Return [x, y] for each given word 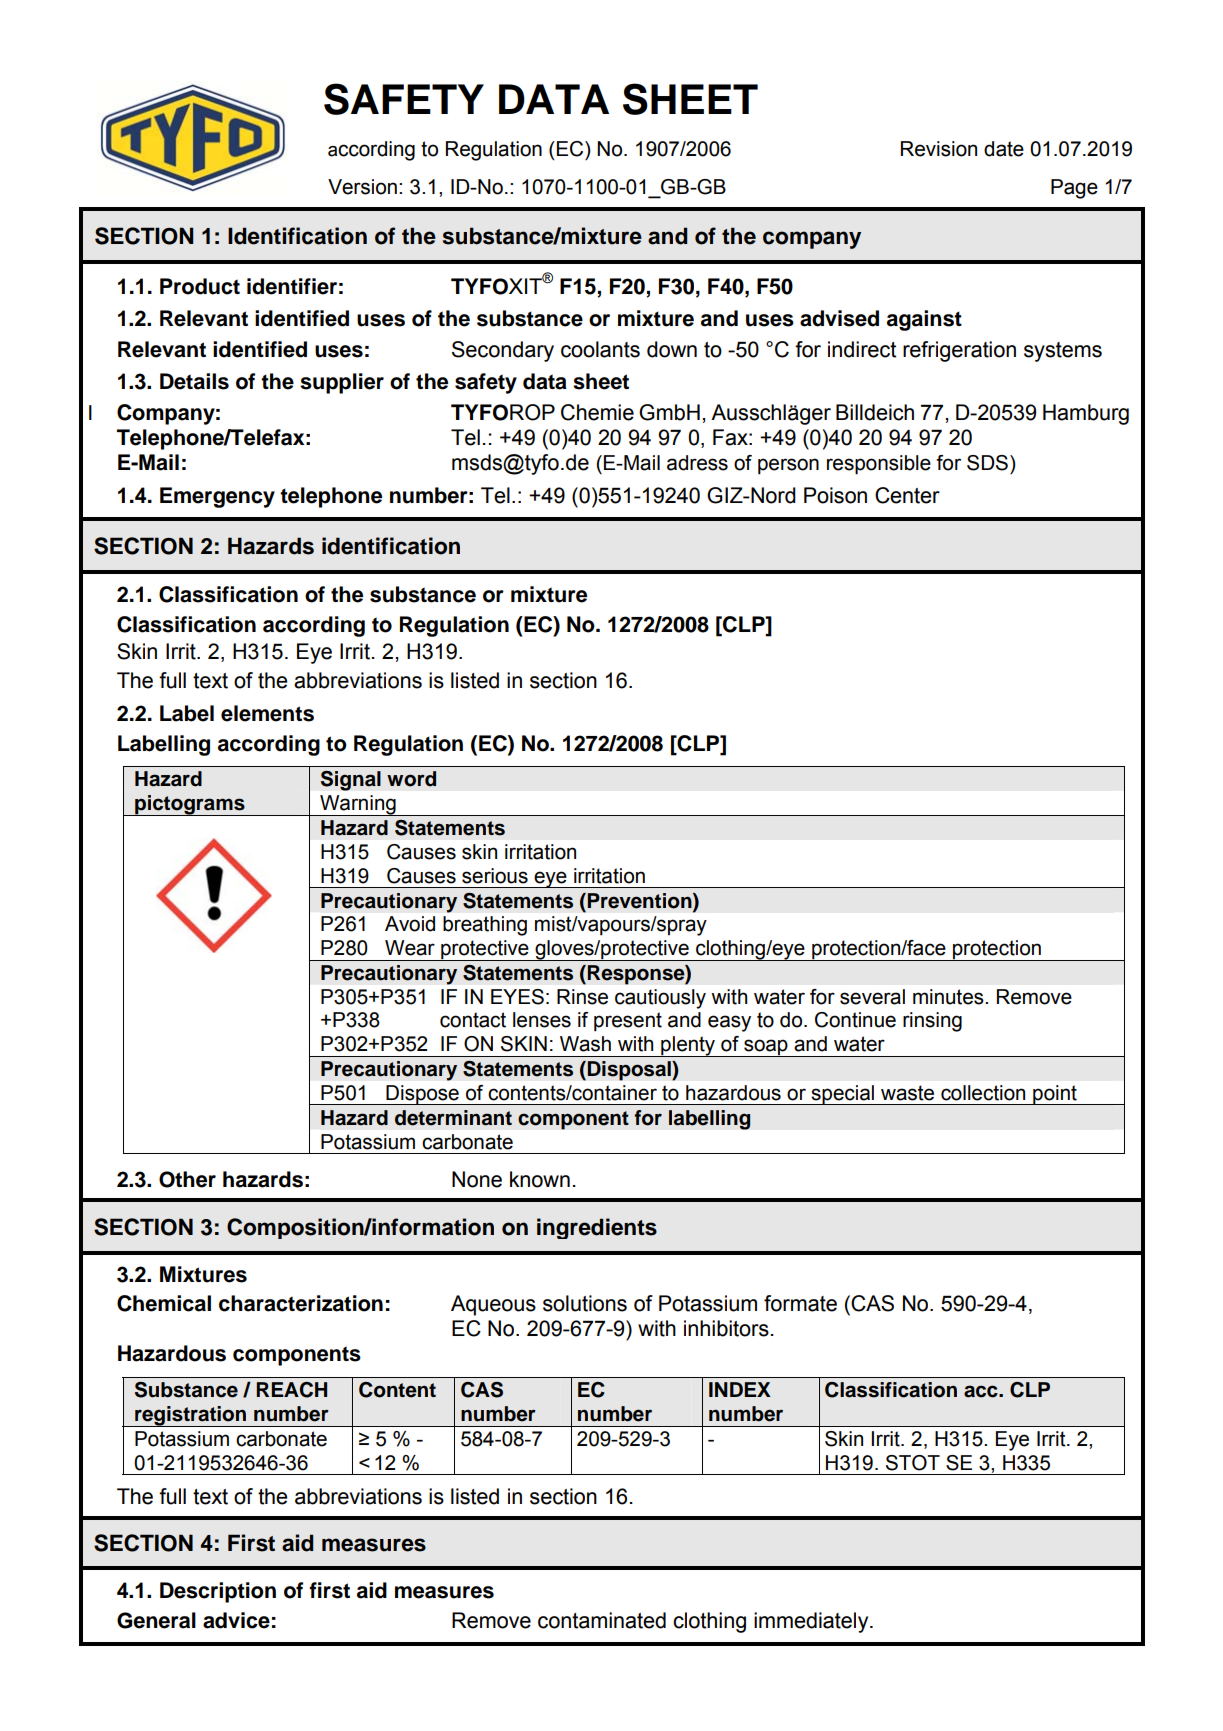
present [628, 1022]
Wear [410, 948]
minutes [949, 997]
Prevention [639, 902]
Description [218, 1592]
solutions [585, 1303]
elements [267, 713]
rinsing [932, 1022]
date [1004, 149]
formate [800, 1303]
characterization [301, 1303]
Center [907, 495]
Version [362, 187]
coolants [600, 349]
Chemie [597, 412]
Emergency [217, 497]
